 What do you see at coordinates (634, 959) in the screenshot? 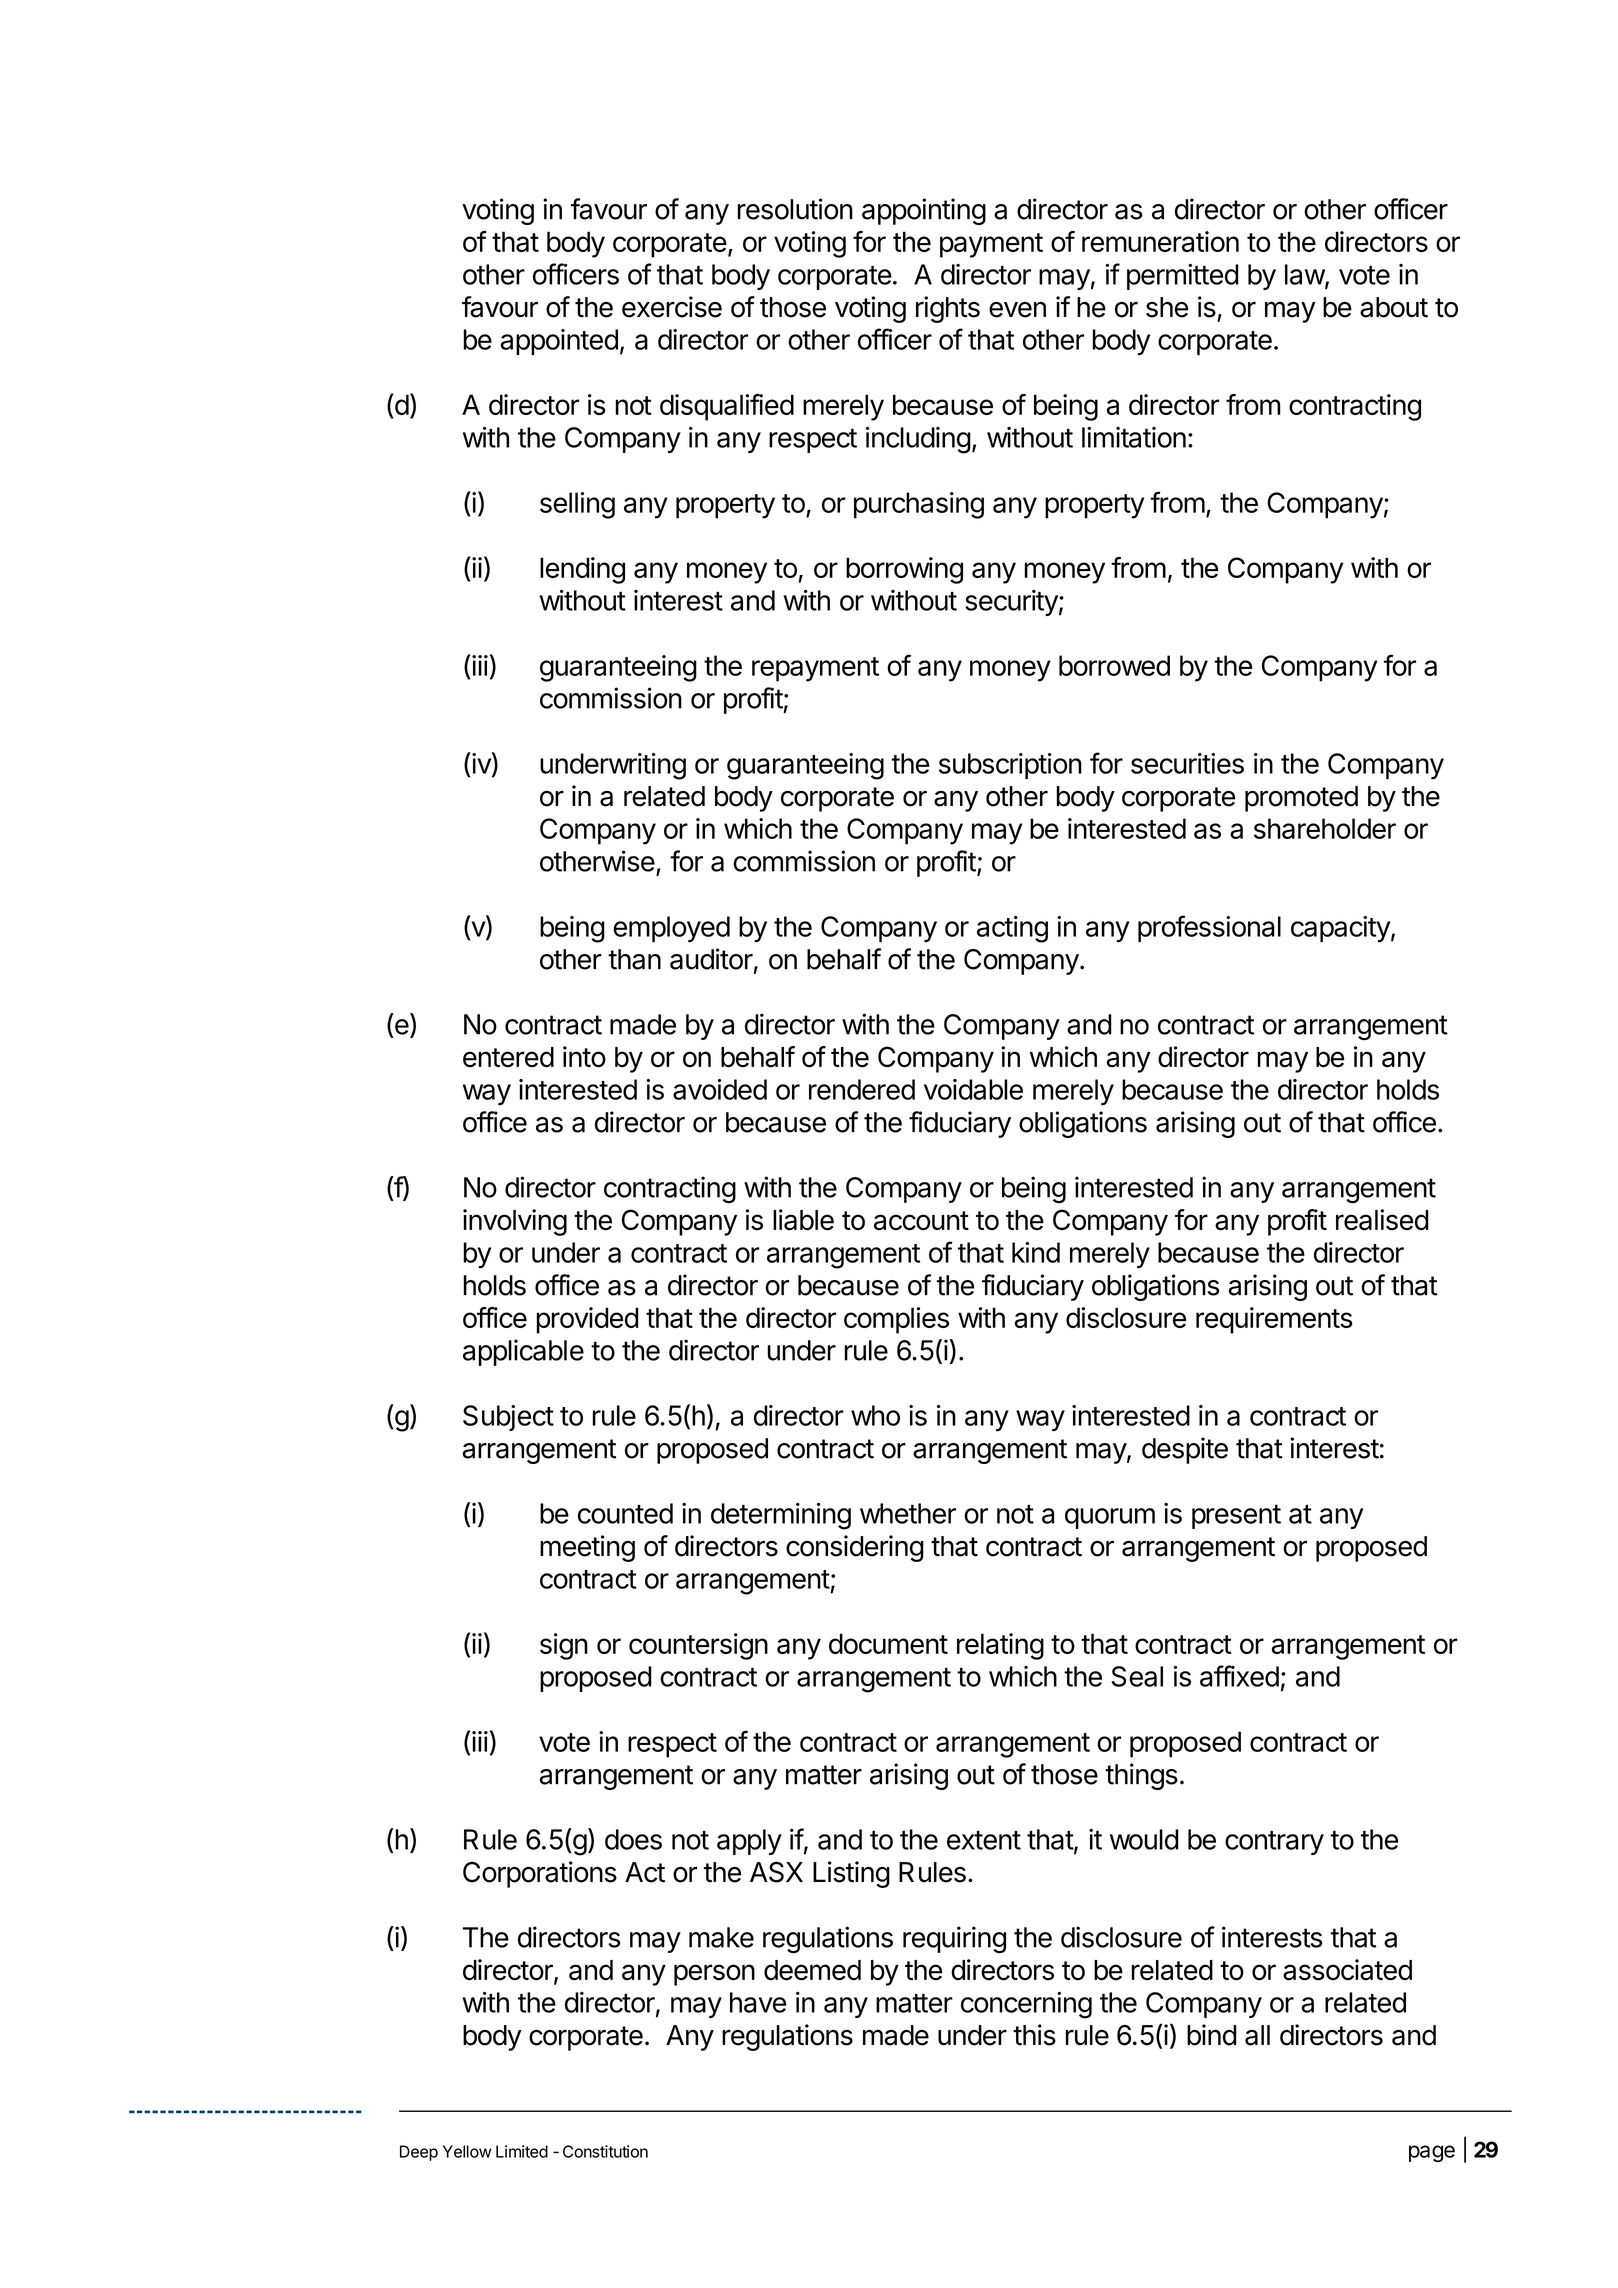
I see `than` at bounding box center [634, 959].
